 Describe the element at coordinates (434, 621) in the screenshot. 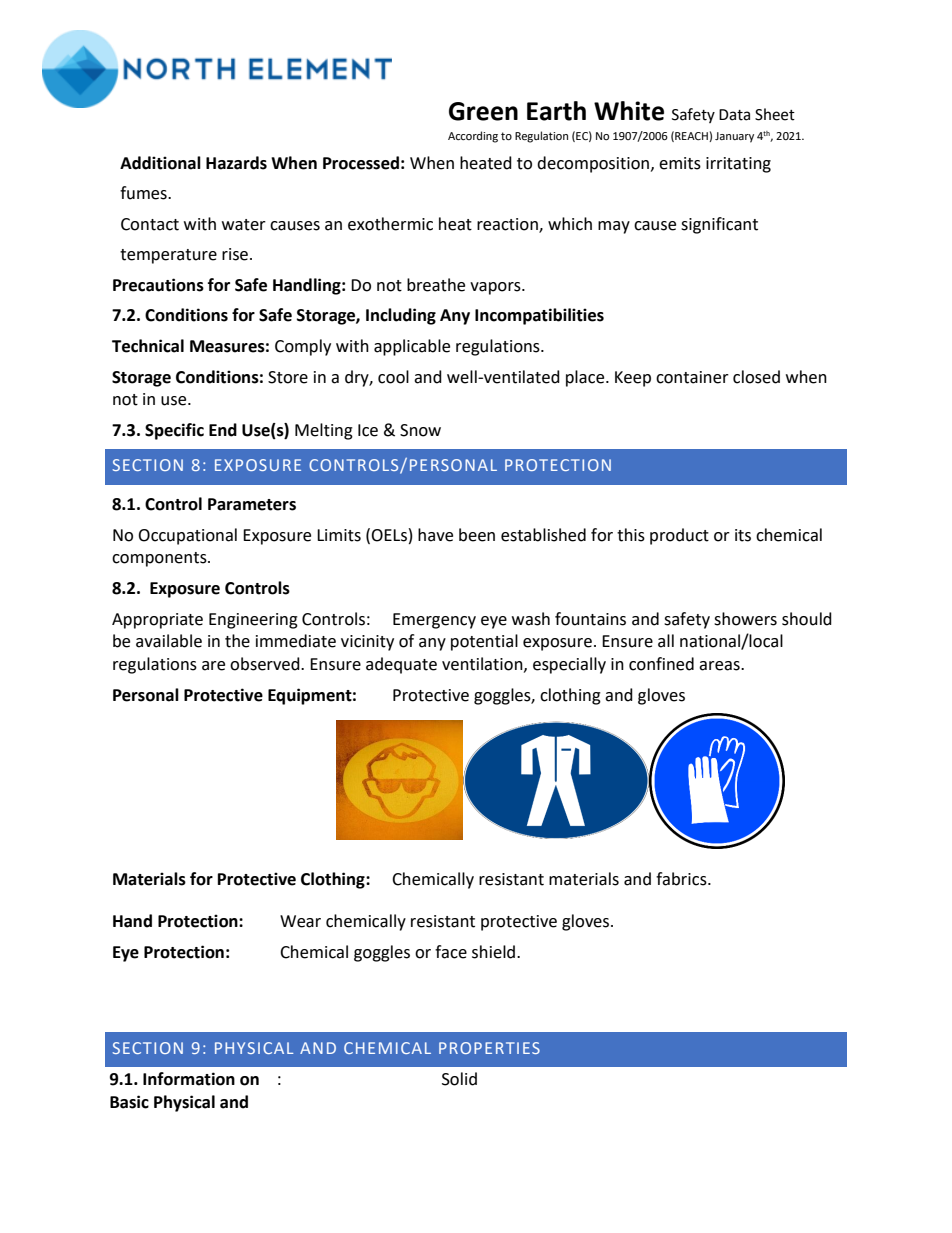

I see `Emergency` at that location.
